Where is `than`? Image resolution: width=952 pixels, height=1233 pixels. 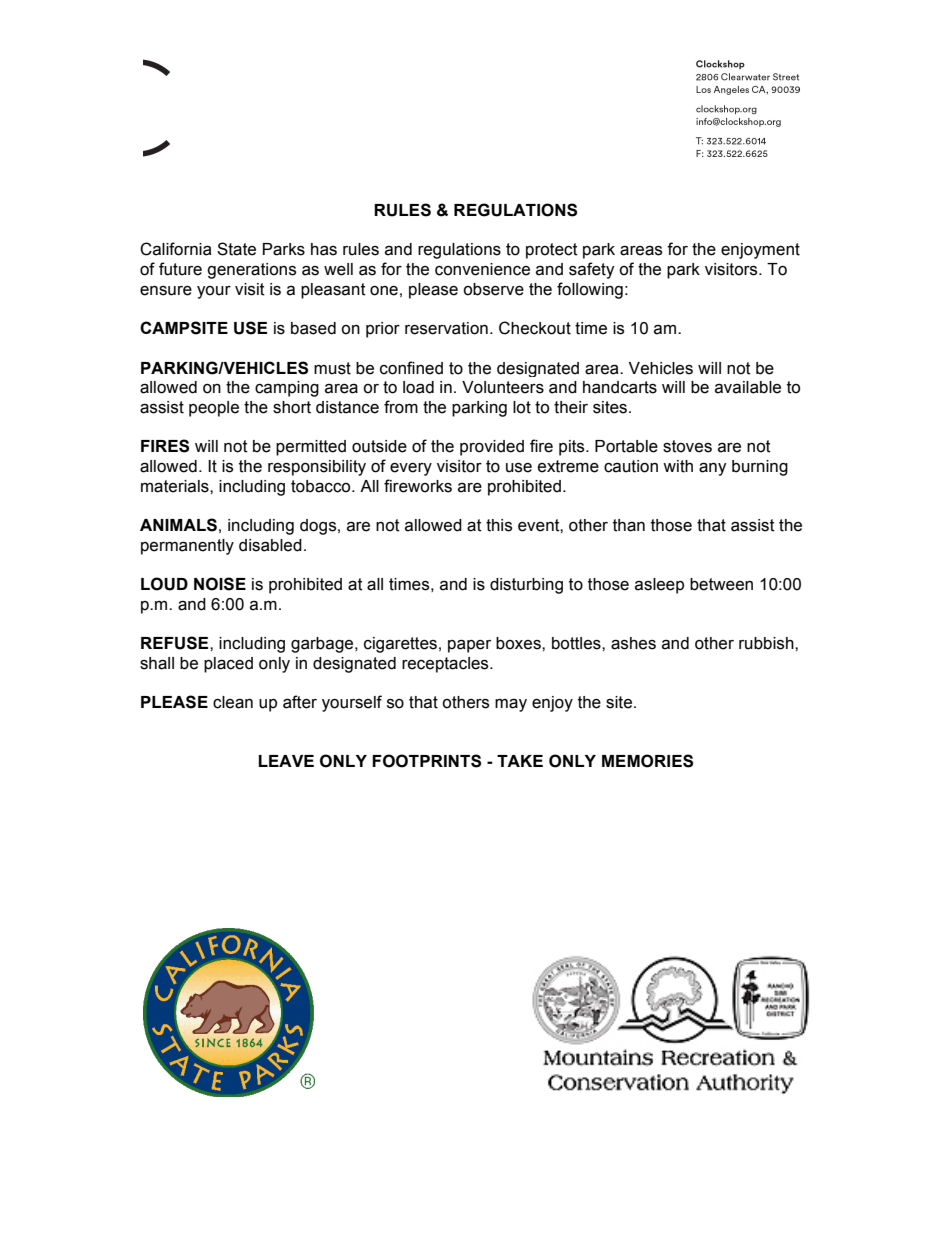
than is located at coordinates (629, 525).
